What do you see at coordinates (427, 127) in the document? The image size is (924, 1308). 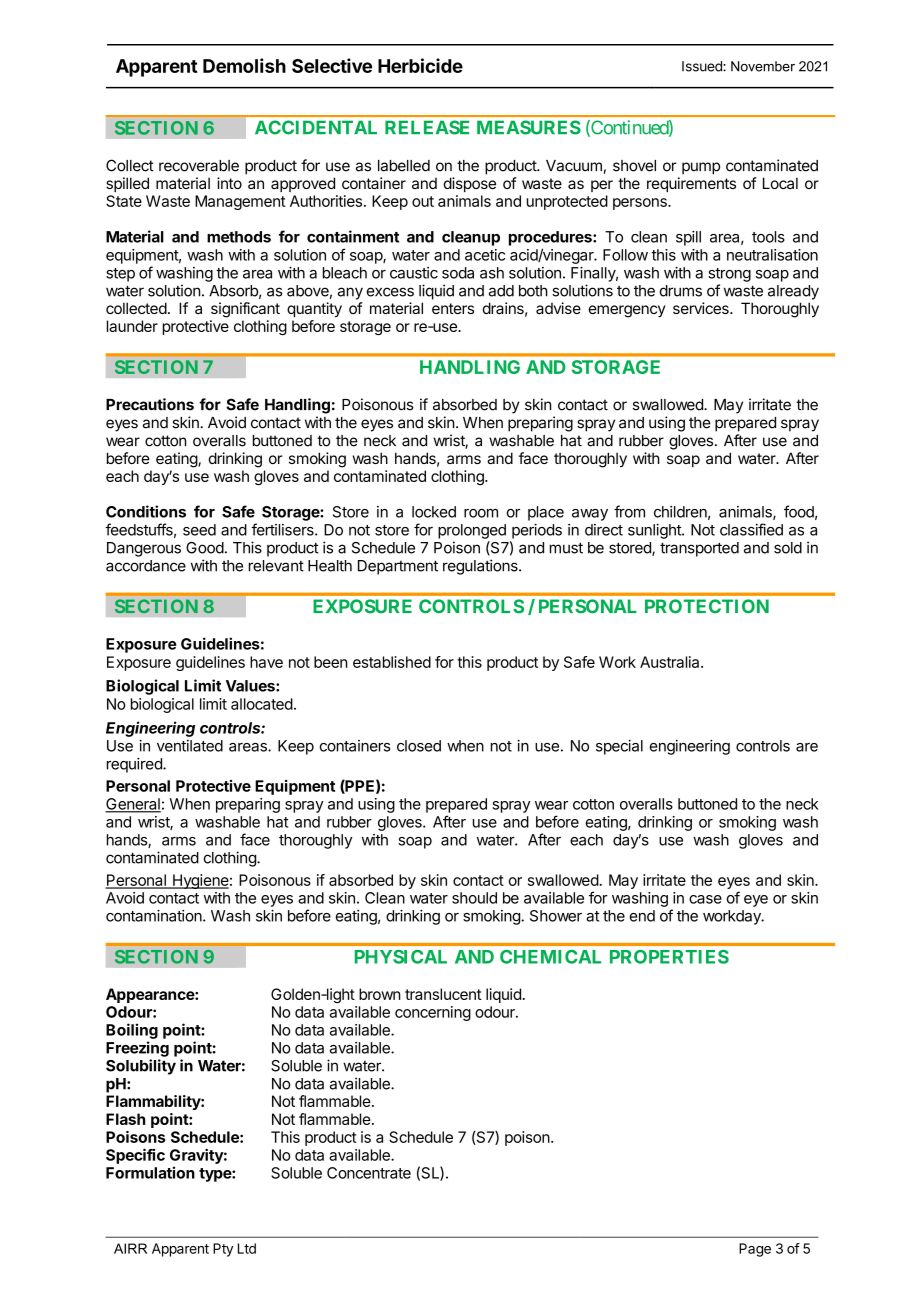 I see `RELEASE` at bounding box center [427, 127].
